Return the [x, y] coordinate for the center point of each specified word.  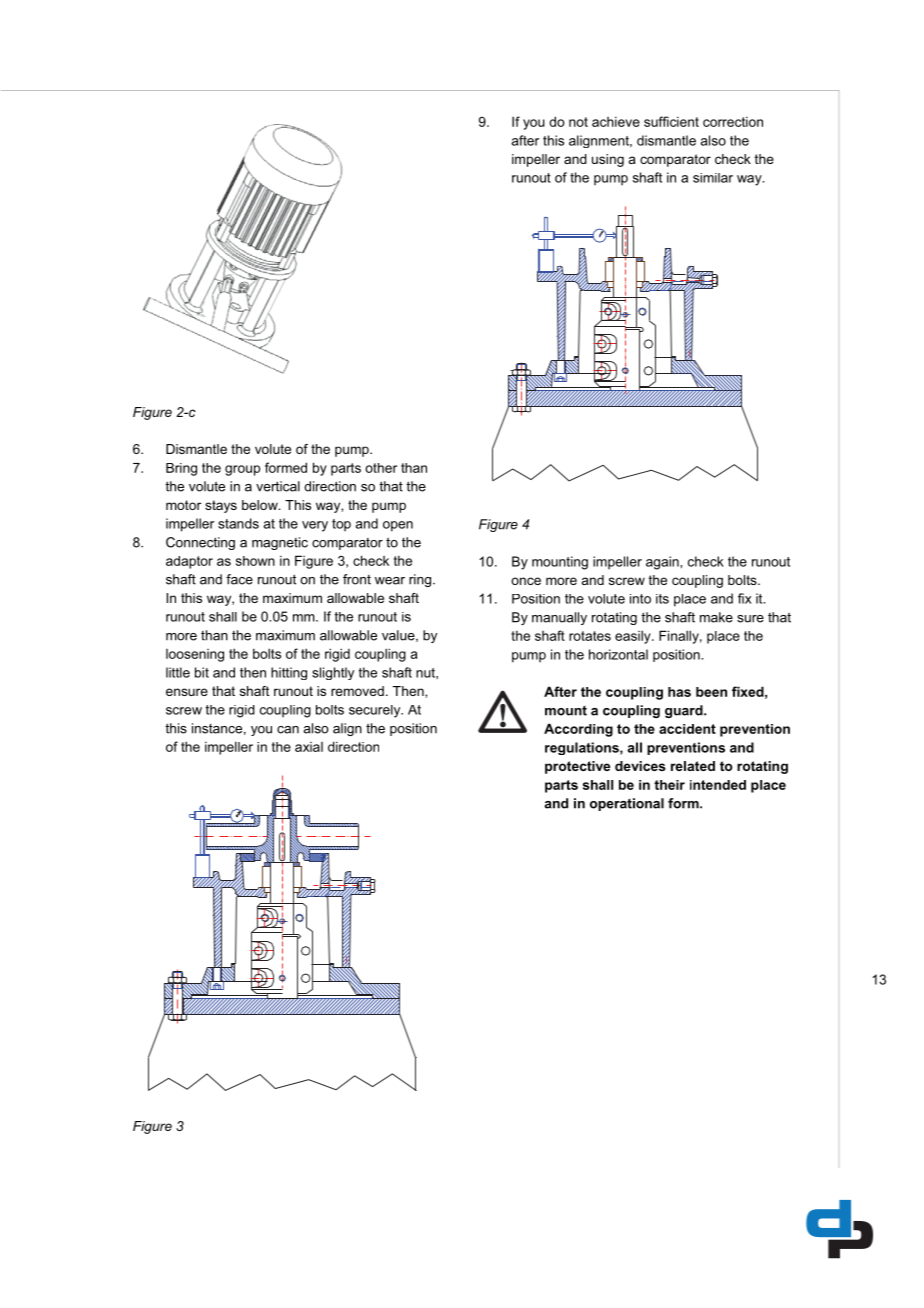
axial [309, 747]
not [578, 122]
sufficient [671, 121]
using [608, 160]
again [663, 563]
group [242, 470]
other [381, 468]
